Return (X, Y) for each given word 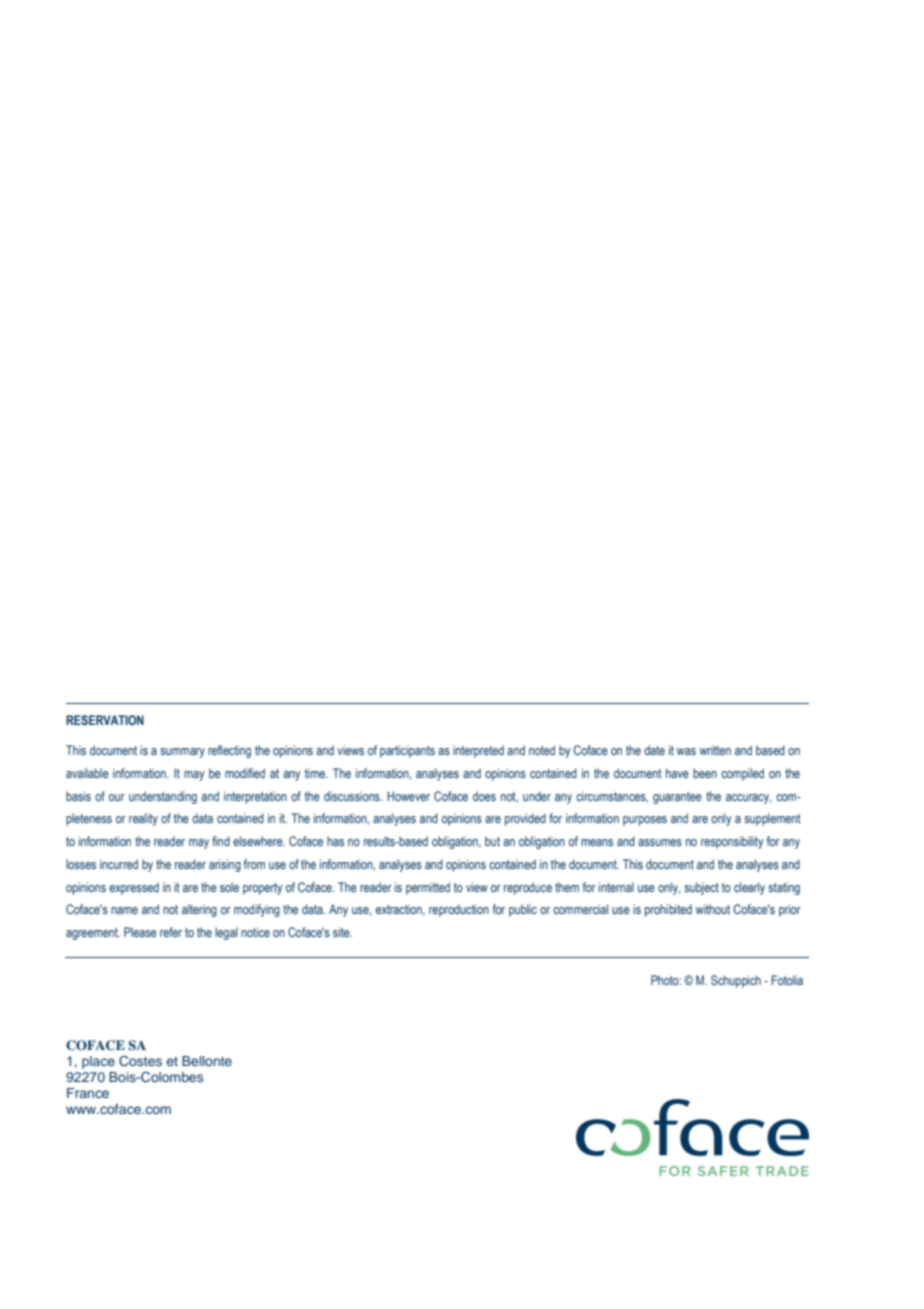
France (88, 1093)
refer (171, 932)
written (715, 750)
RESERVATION (105, 720)
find (221, 841)
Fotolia (787, 980)
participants (407, 751)
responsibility (732, 842)
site (342, 932)
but (492, 841)
